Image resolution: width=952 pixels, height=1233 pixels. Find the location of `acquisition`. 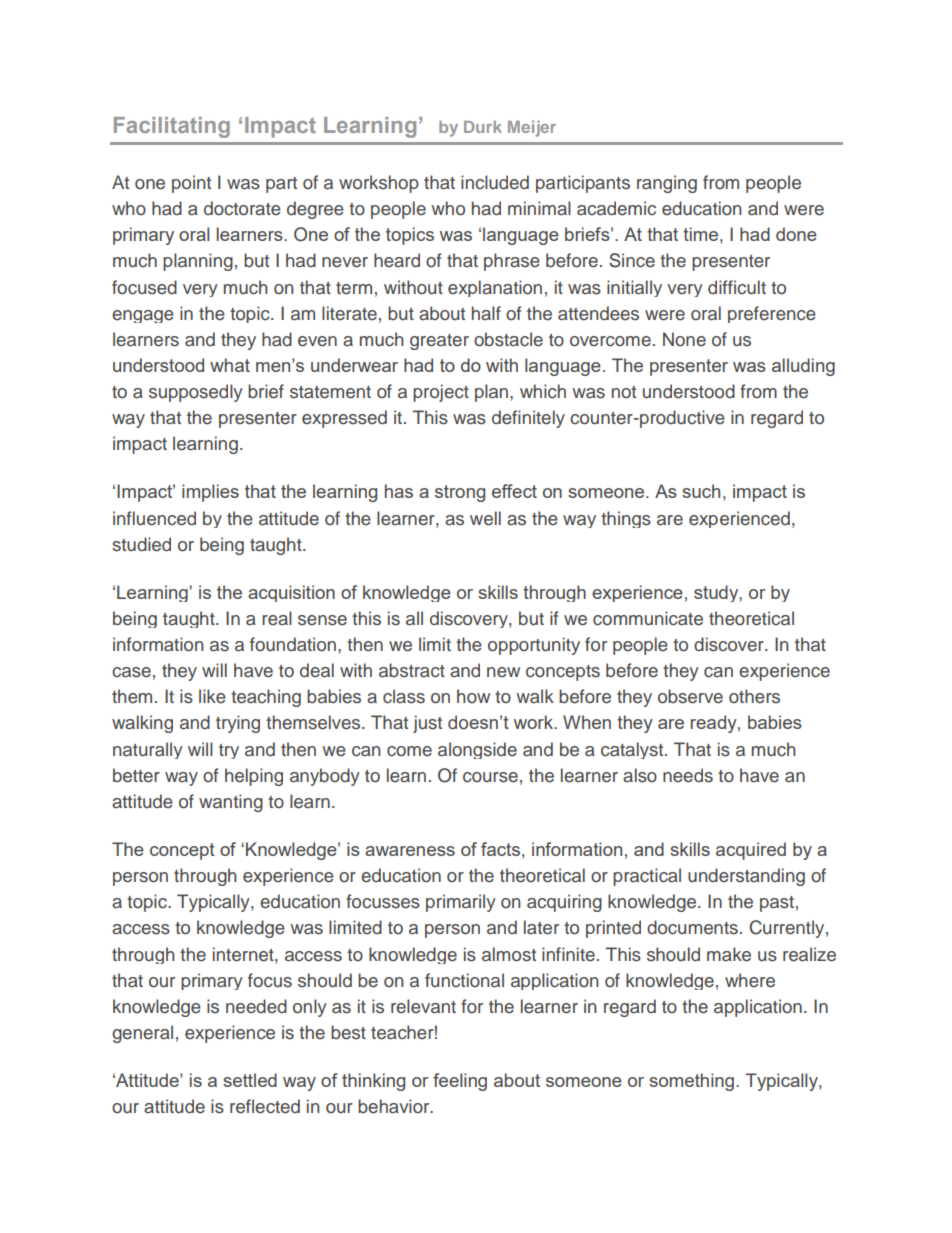

acquisition is located at coordinates (291, 593).
